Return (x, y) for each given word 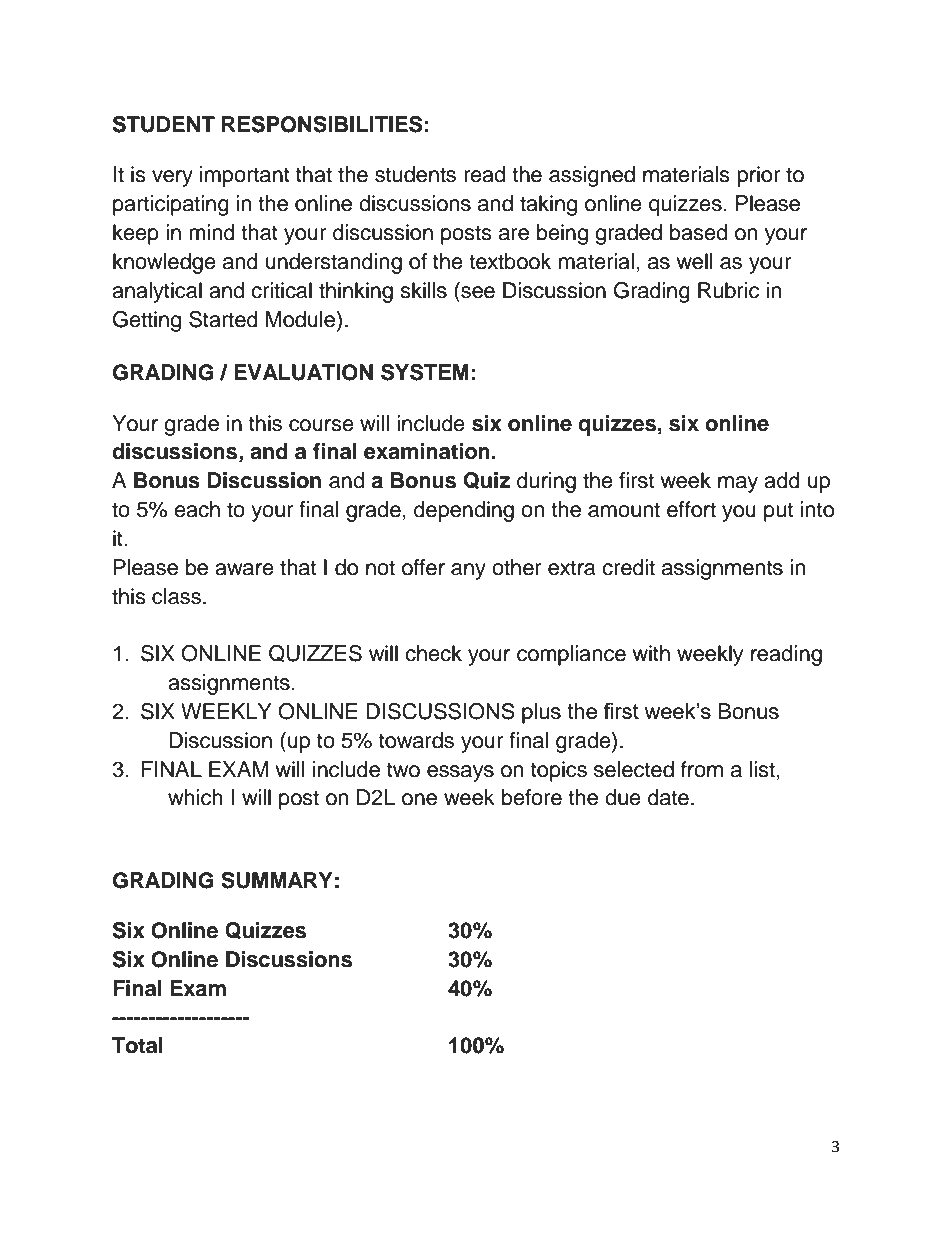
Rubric (728, 290)
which (195, 797)
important (245, 176)
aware (244, 569)
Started (223, 319)
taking (548, 205)
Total (137, 1045)
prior (759, 176)
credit (628, 567)
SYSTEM (425, 372)
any (468, 571)
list (763, 769)
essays (460, 773)
